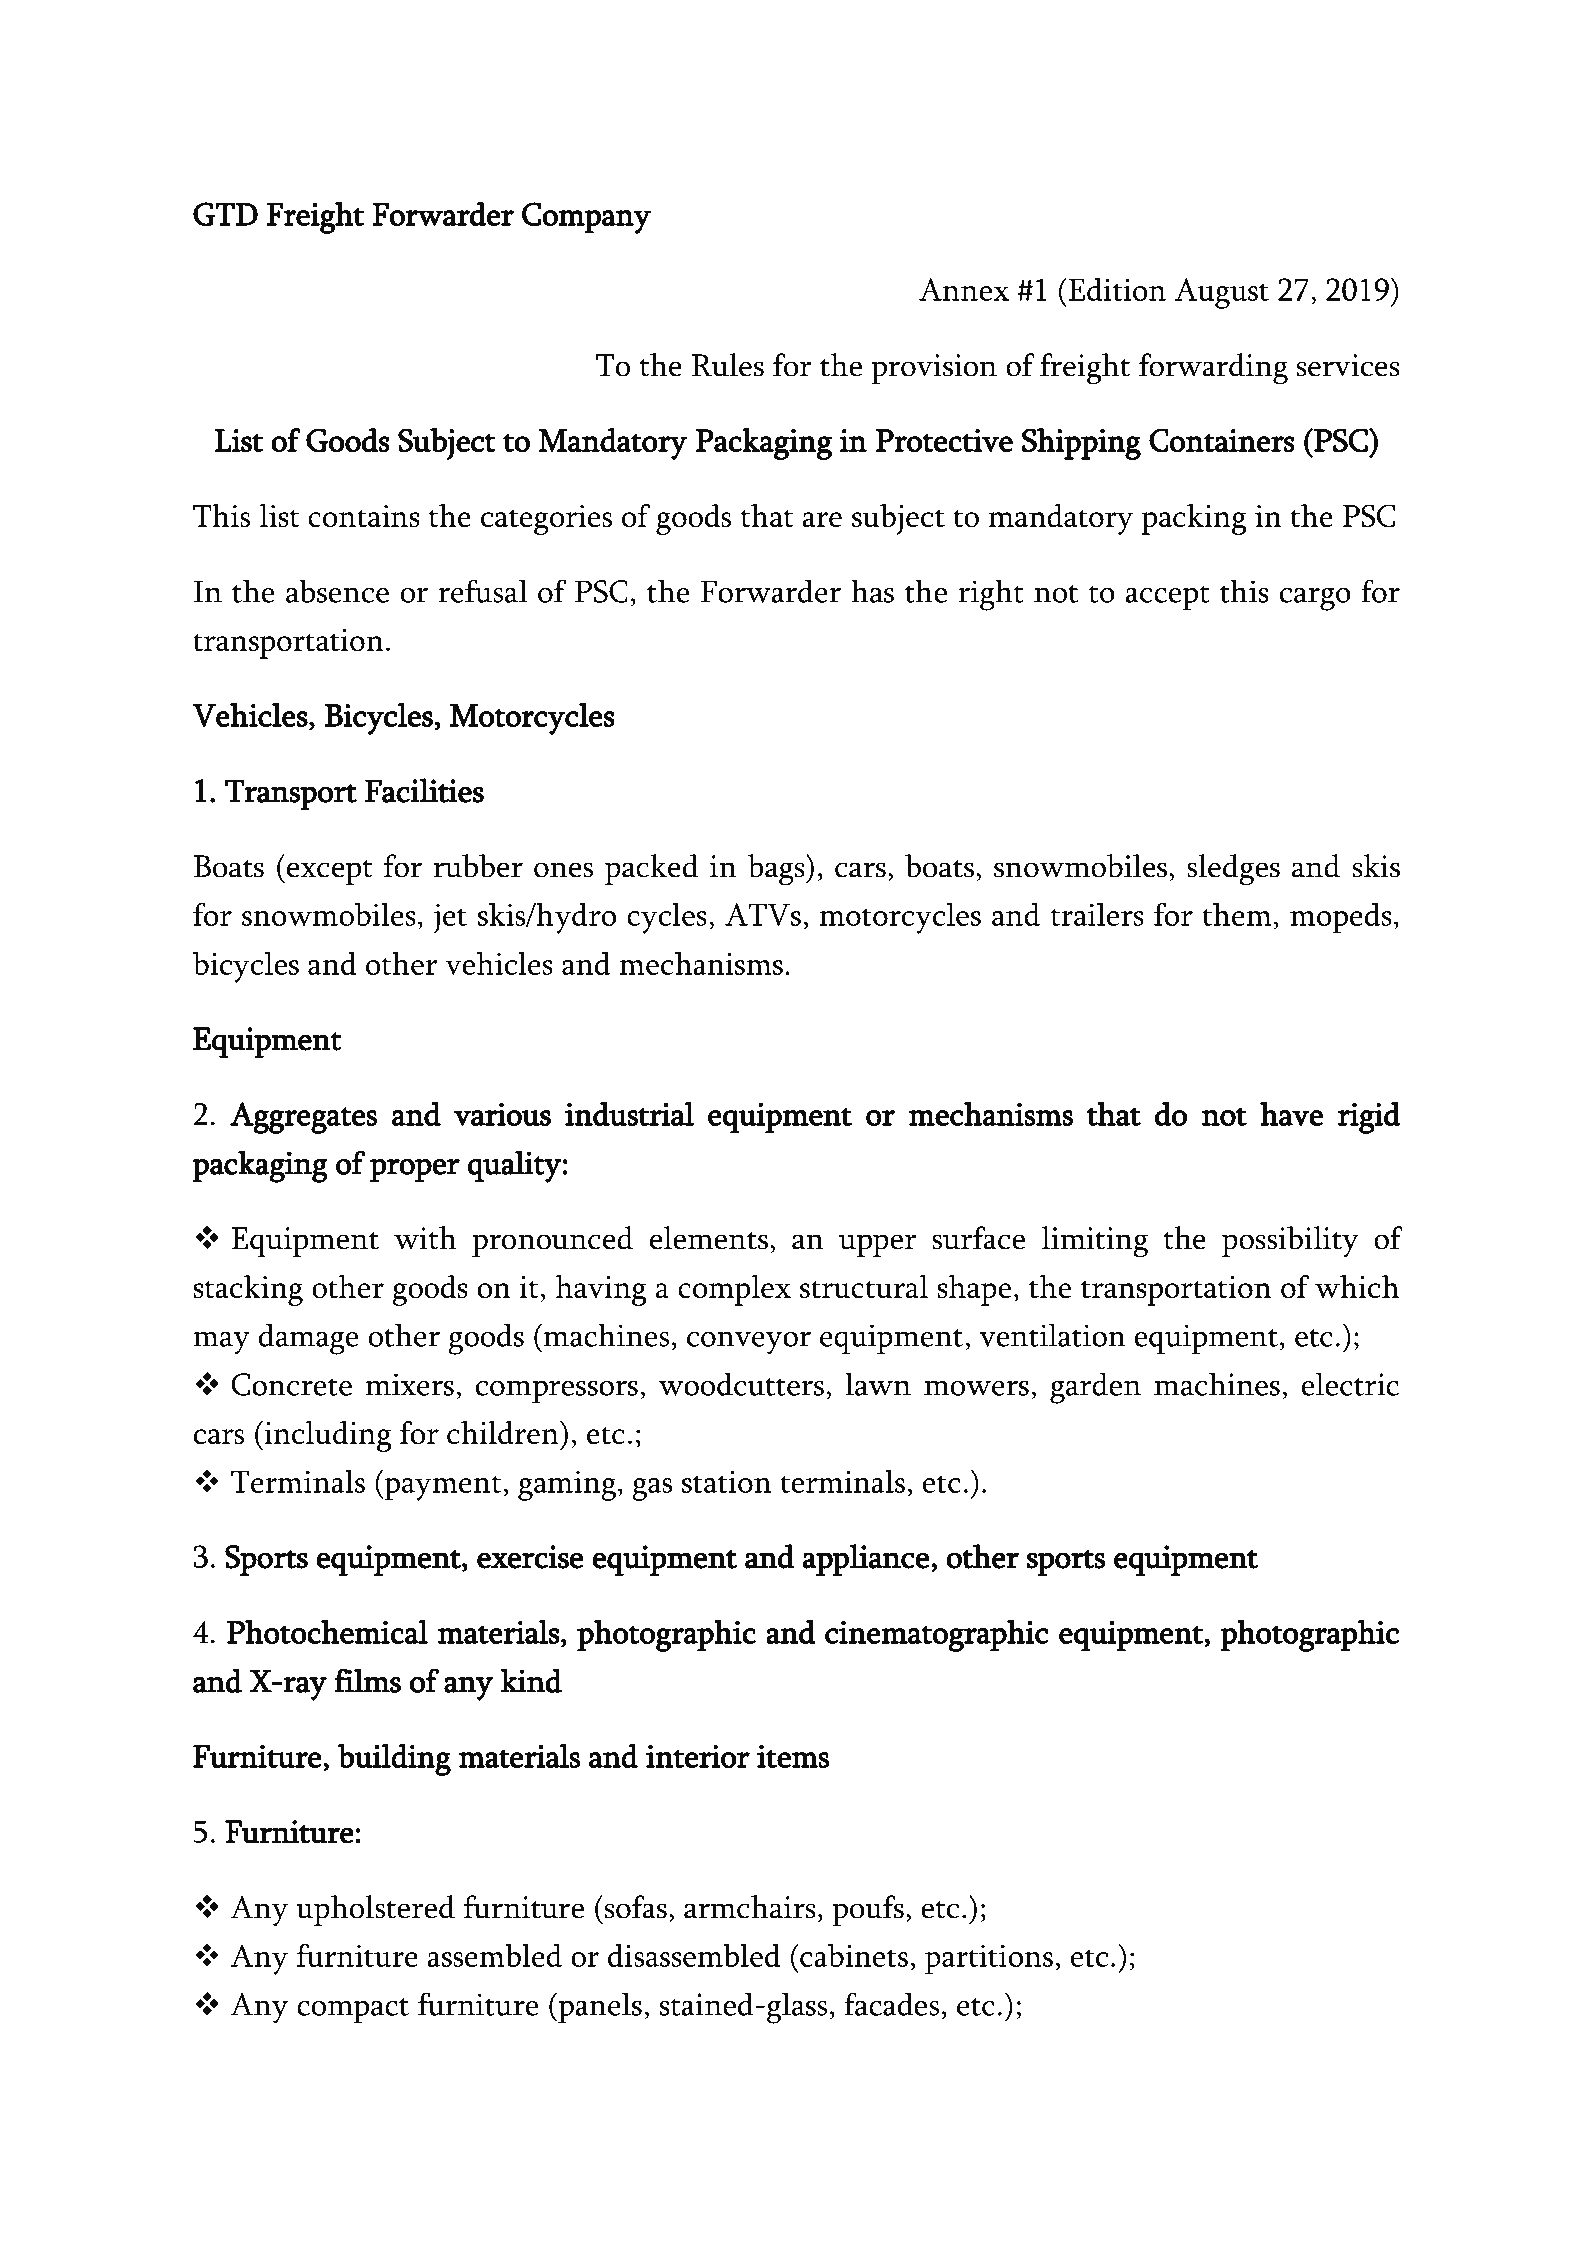  I want to click on accept, so click(1167, 597).
